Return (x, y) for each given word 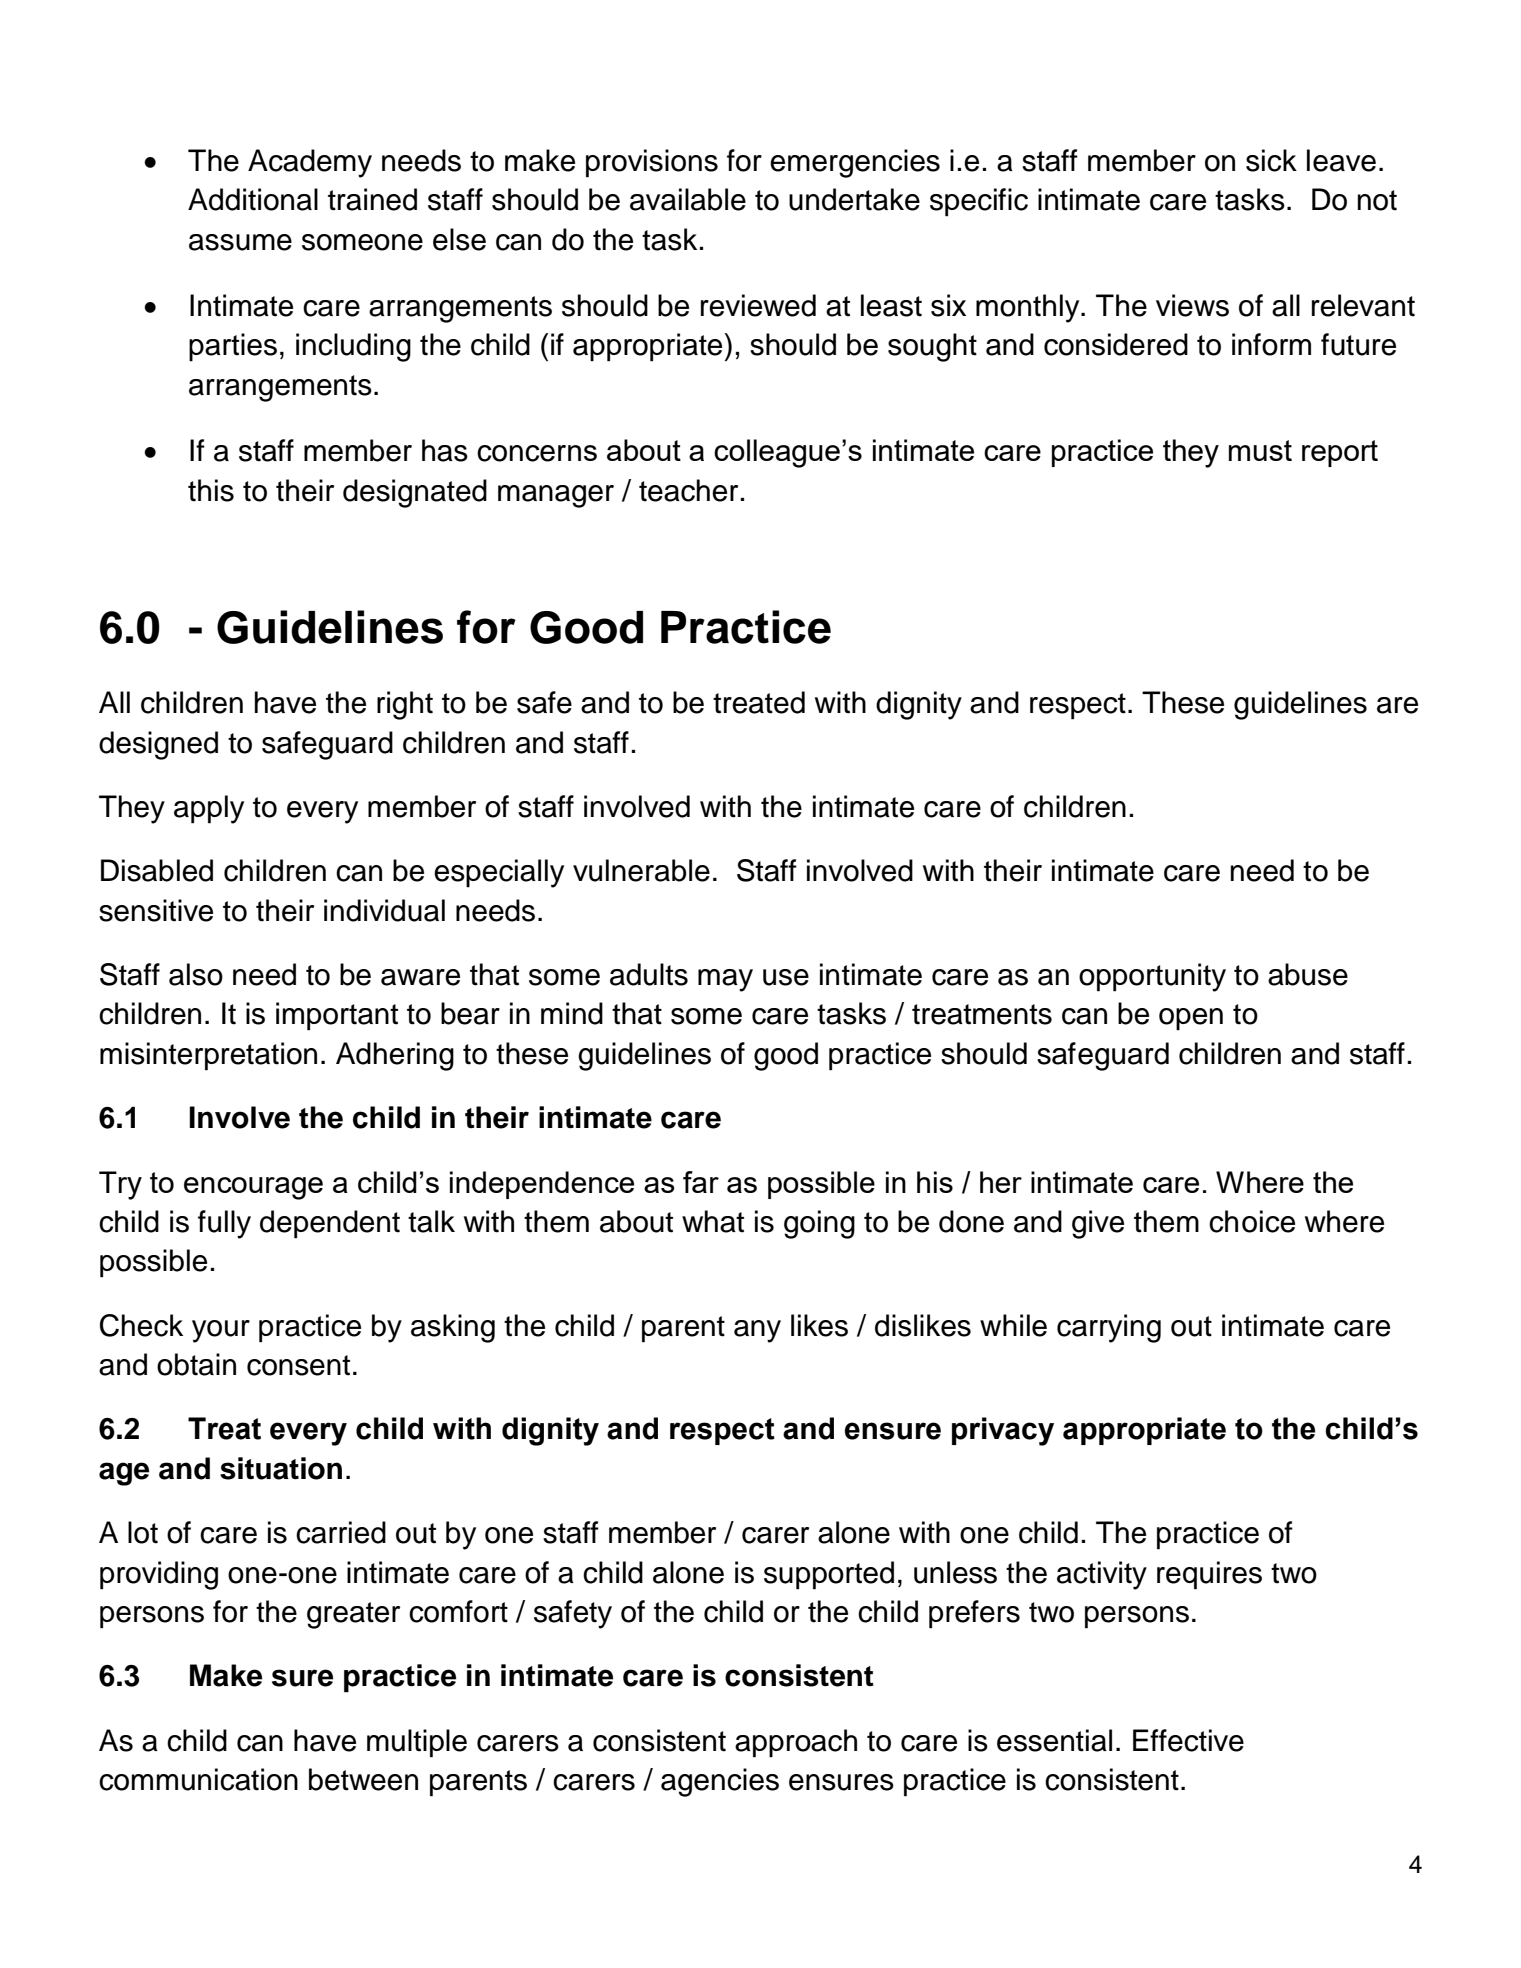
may (725, 980)
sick (1271, 160)
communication (198, 1779)
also (196, 974)
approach (796, 1743)
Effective (1188, 1740)
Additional (253, 199)
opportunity (1152, 977)
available (688, 199)
